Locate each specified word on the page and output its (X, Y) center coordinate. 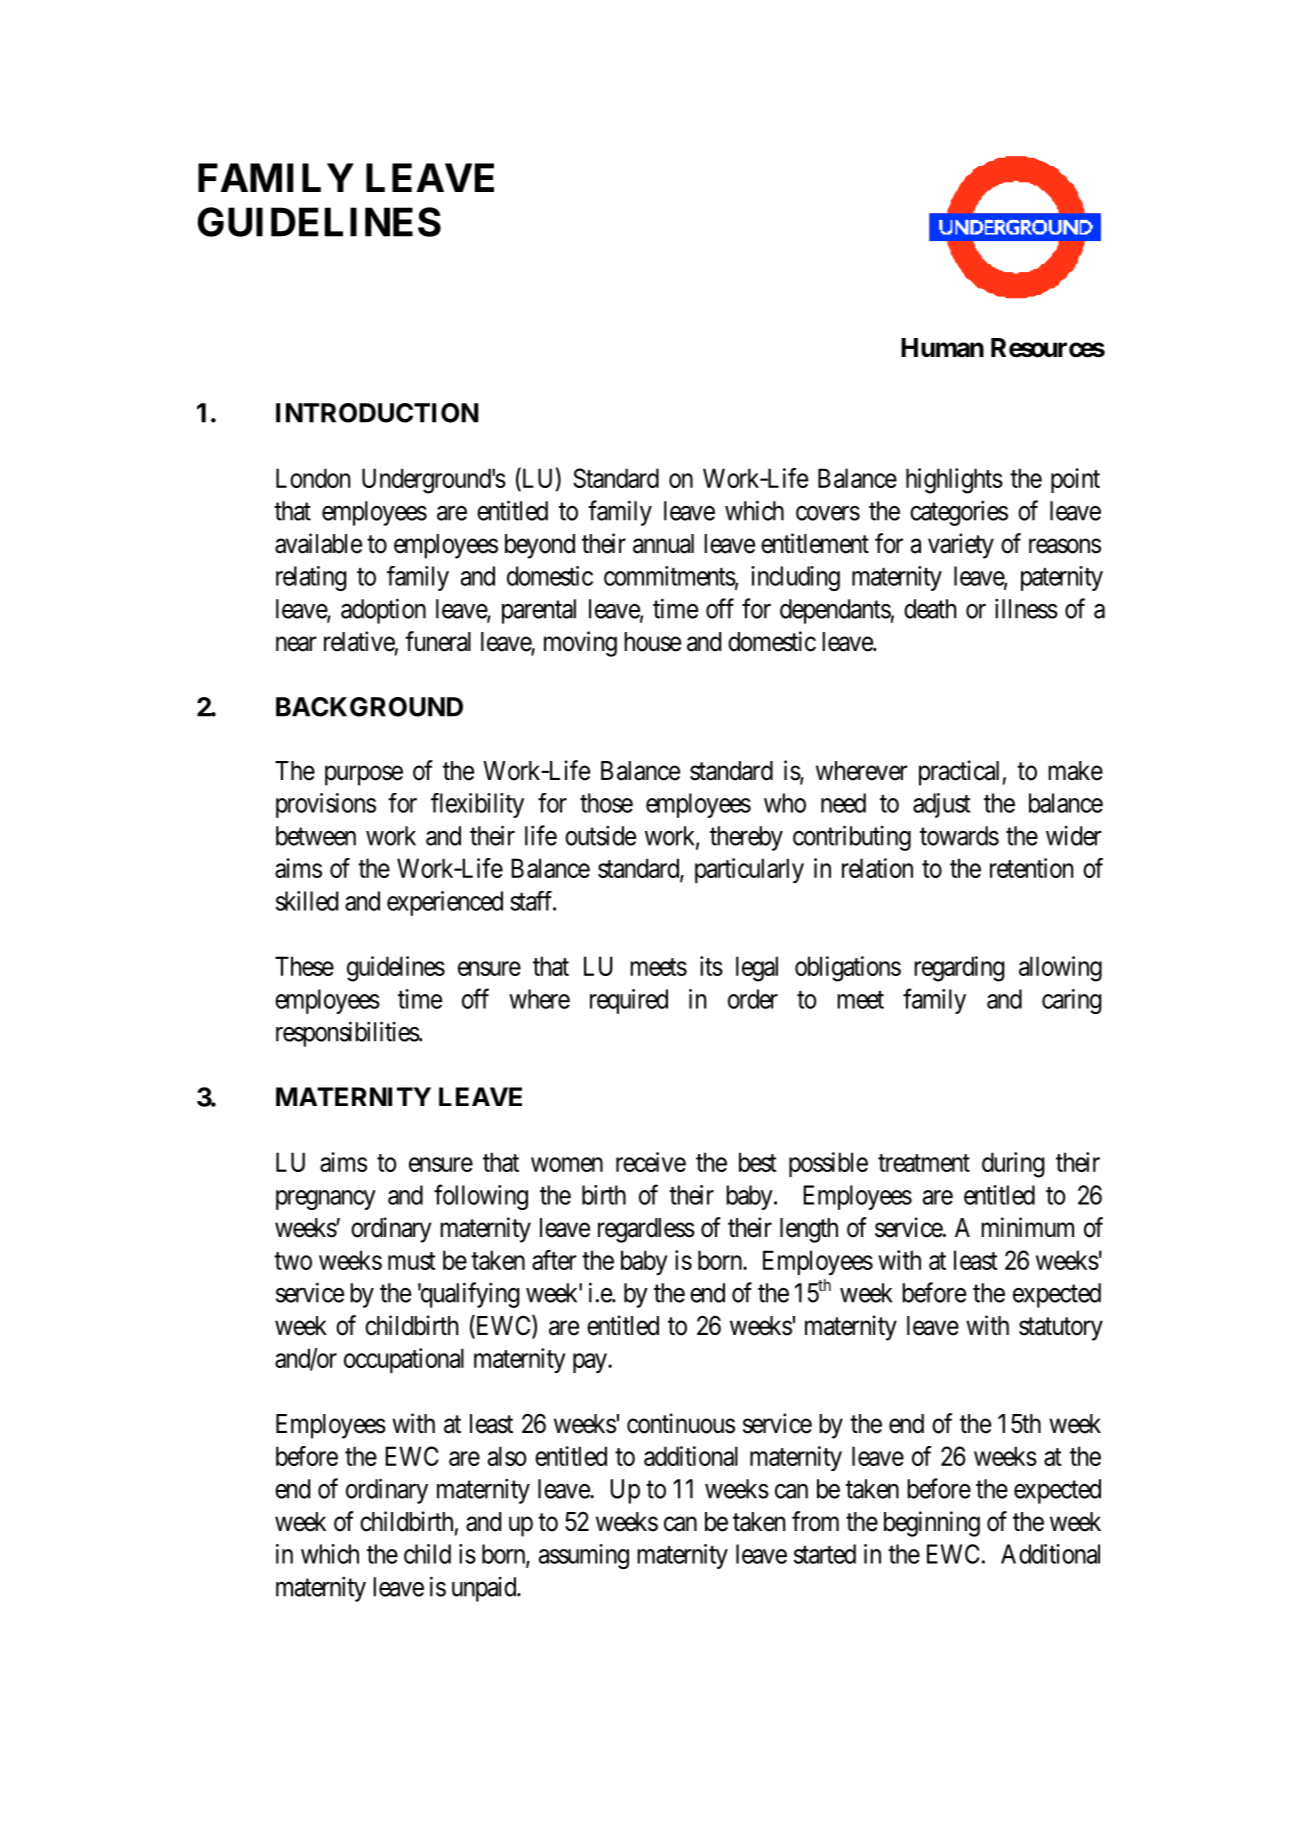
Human (942, 348)
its (711, 966)
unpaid (485, 1589)
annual (663, 544)
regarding (959, 969)
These (304, 966)
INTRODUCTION (377, 413)
